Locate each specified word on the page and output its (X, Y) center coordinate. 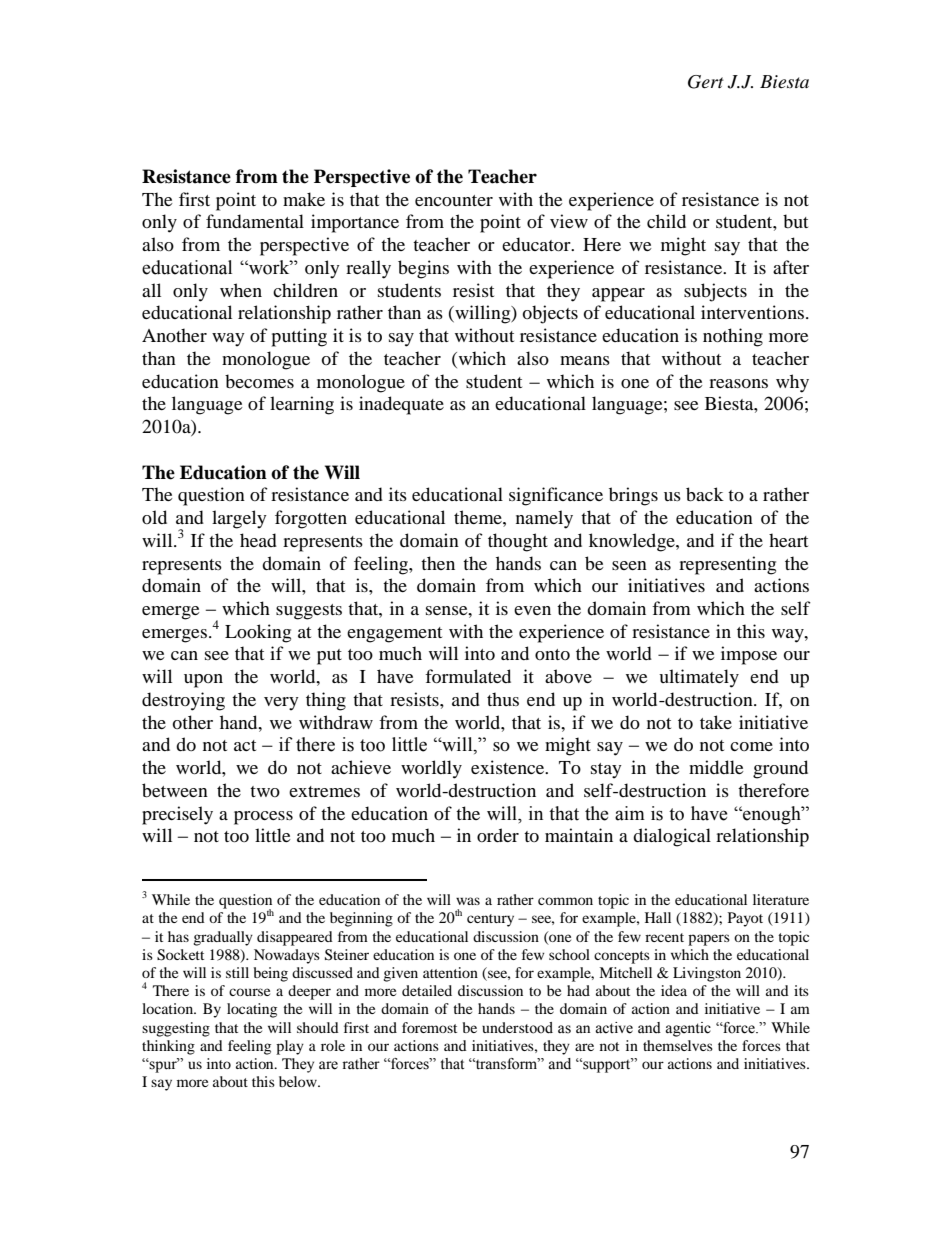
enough (772, 815)
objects (550, 314)
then (438, 563)
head (258, 540)
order (498, 835)
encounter (454, 200)
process (263, 818)
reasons (738, 383)
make (304, 199)
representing (727, 565)
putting (299, 337)
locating (252, 1010)
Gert (706, 82)
